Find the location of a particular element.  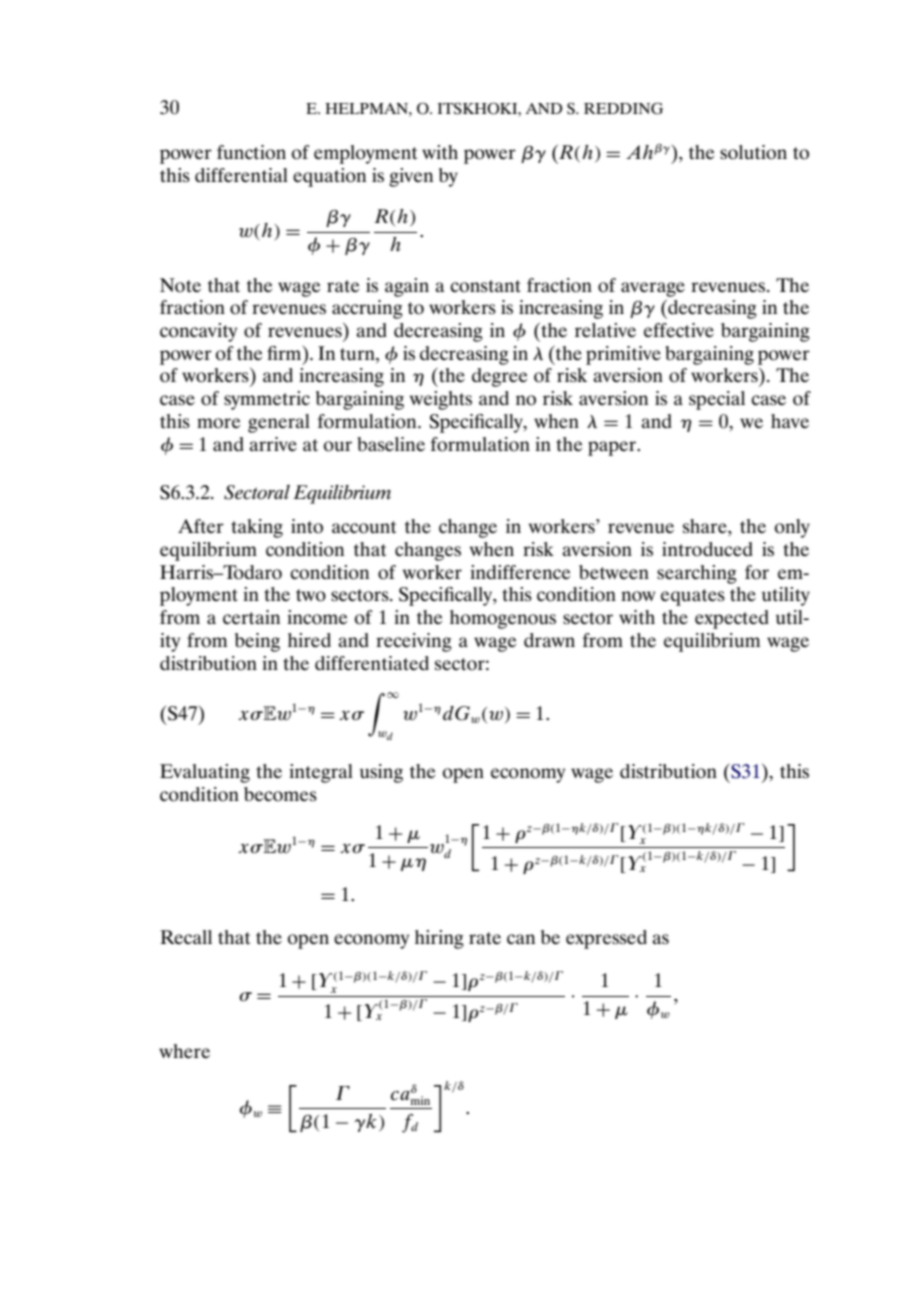

given is located at coordinates (411, 177).
